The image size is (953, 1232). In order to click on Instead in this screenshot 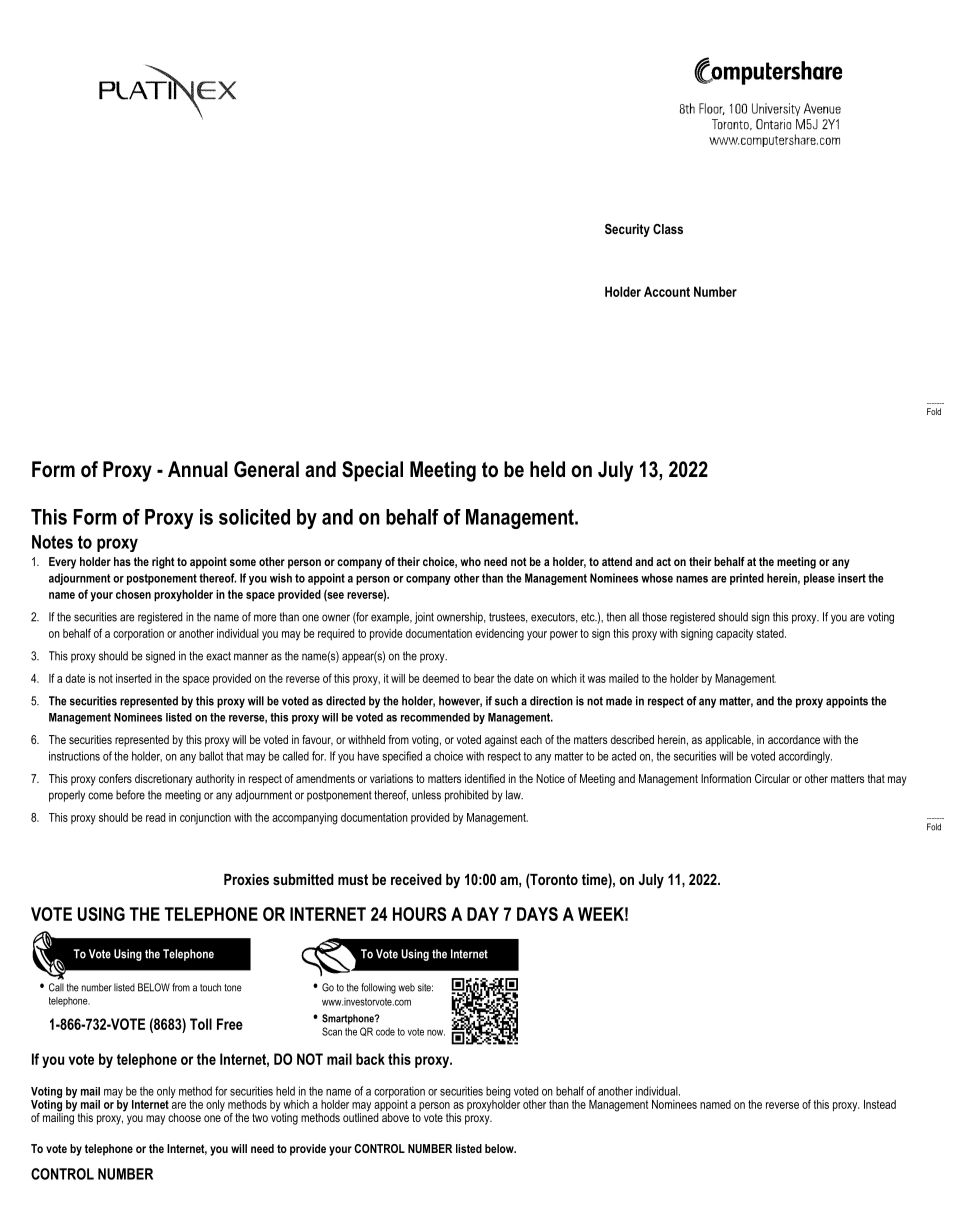, I will do `click(880, 1104)`.
